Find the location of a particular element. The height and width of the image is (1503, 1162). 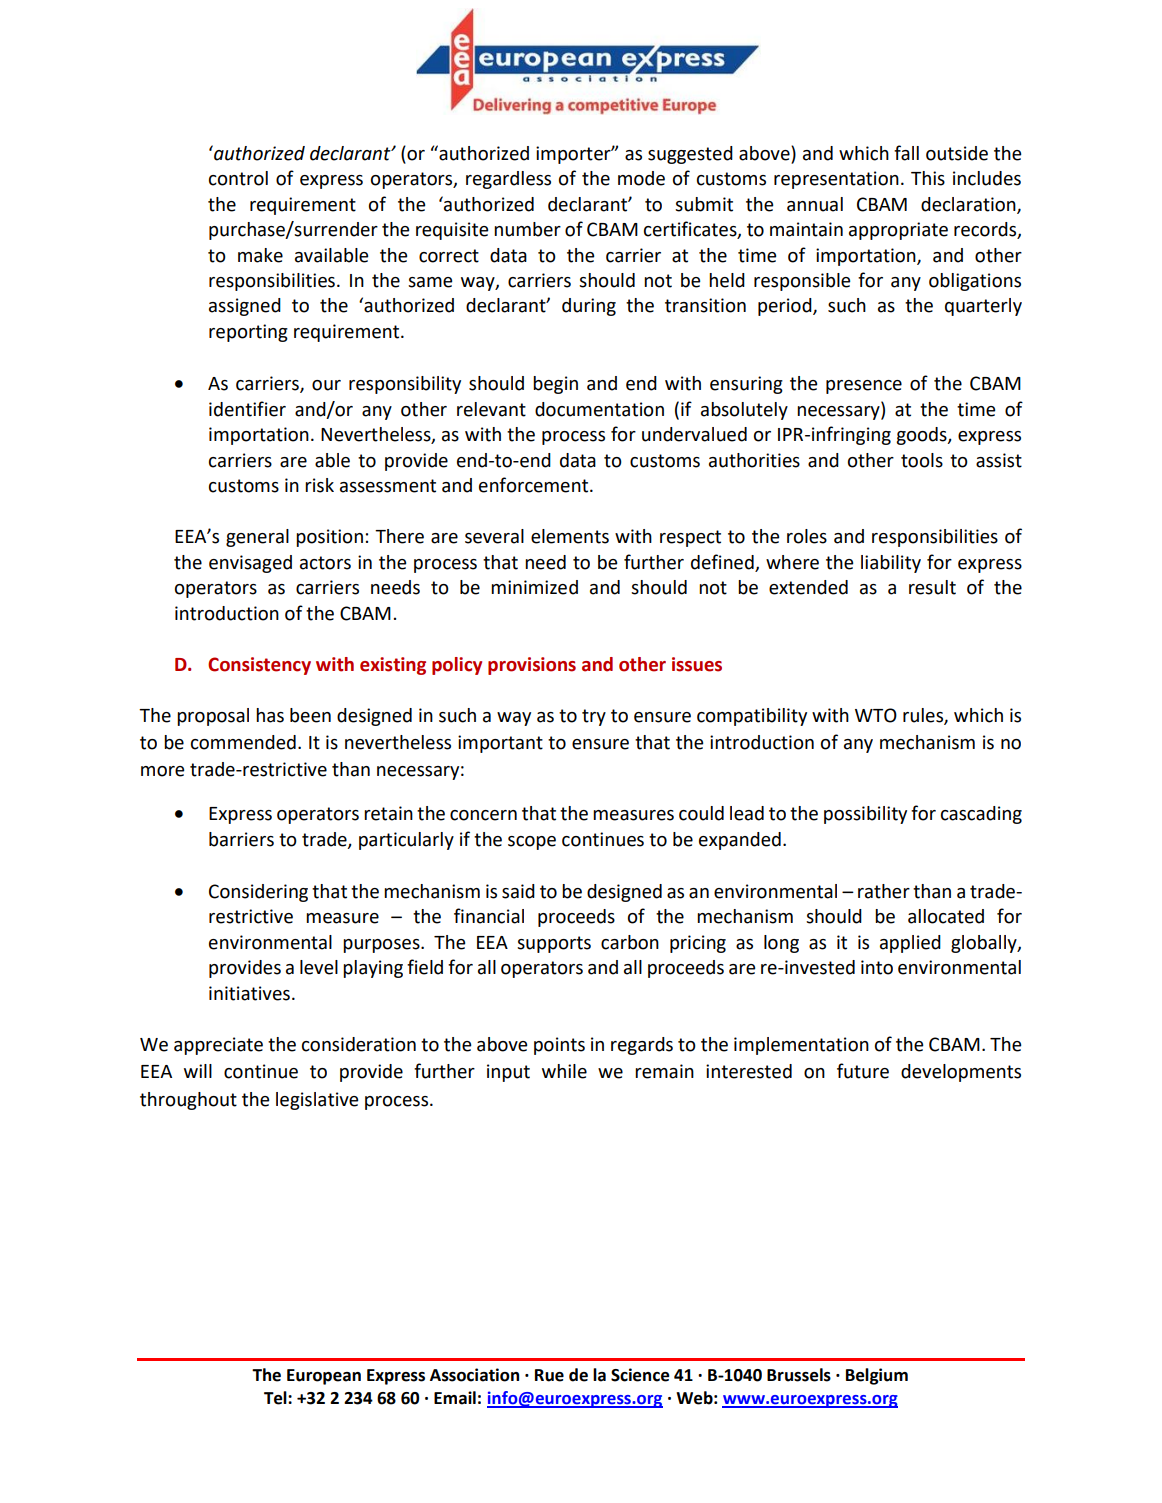

mode is located at coordinates (641, 178).
